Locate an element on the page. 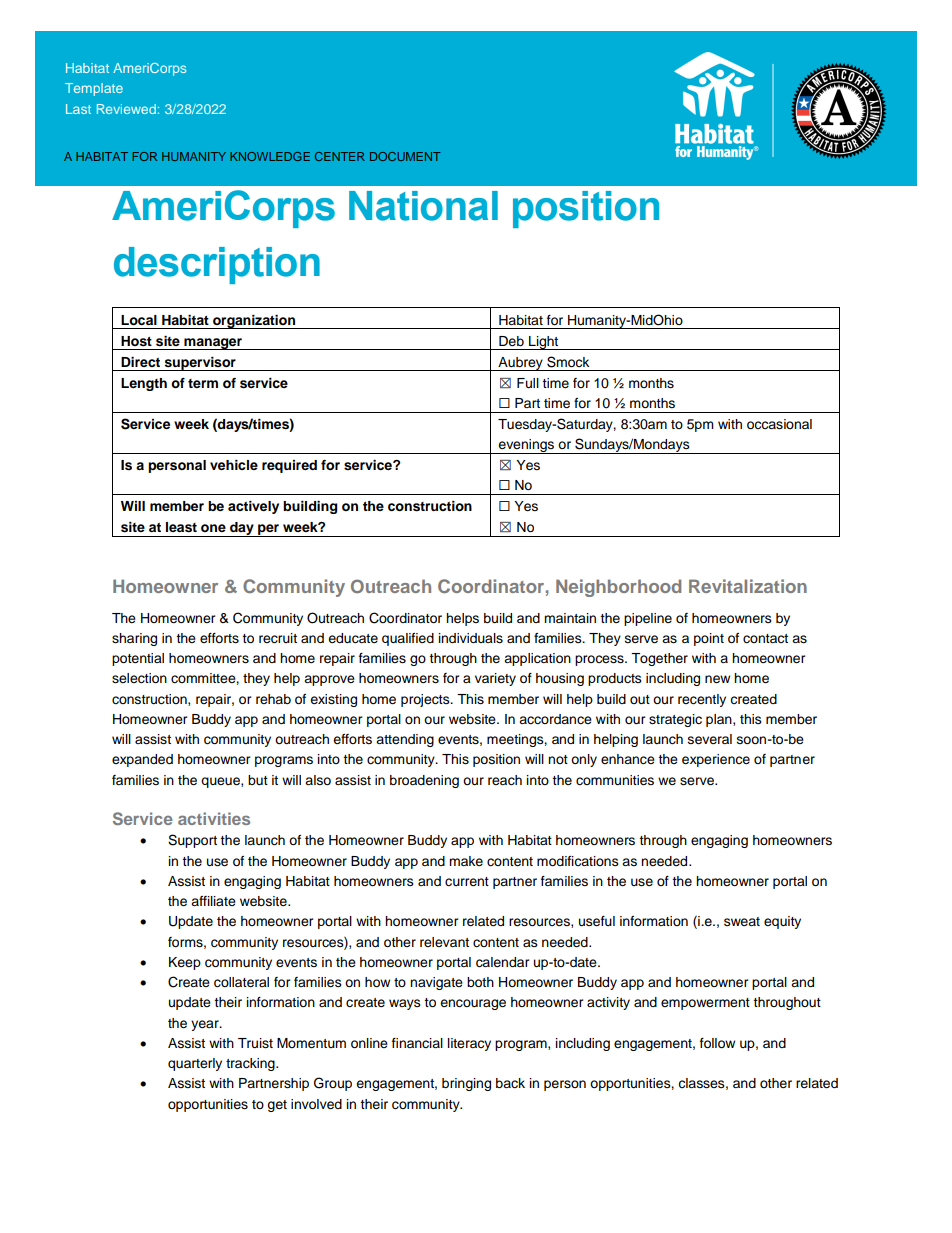 The height and width of the page is (1233, 952). Reviewed is located at coordinates (126, 109).
